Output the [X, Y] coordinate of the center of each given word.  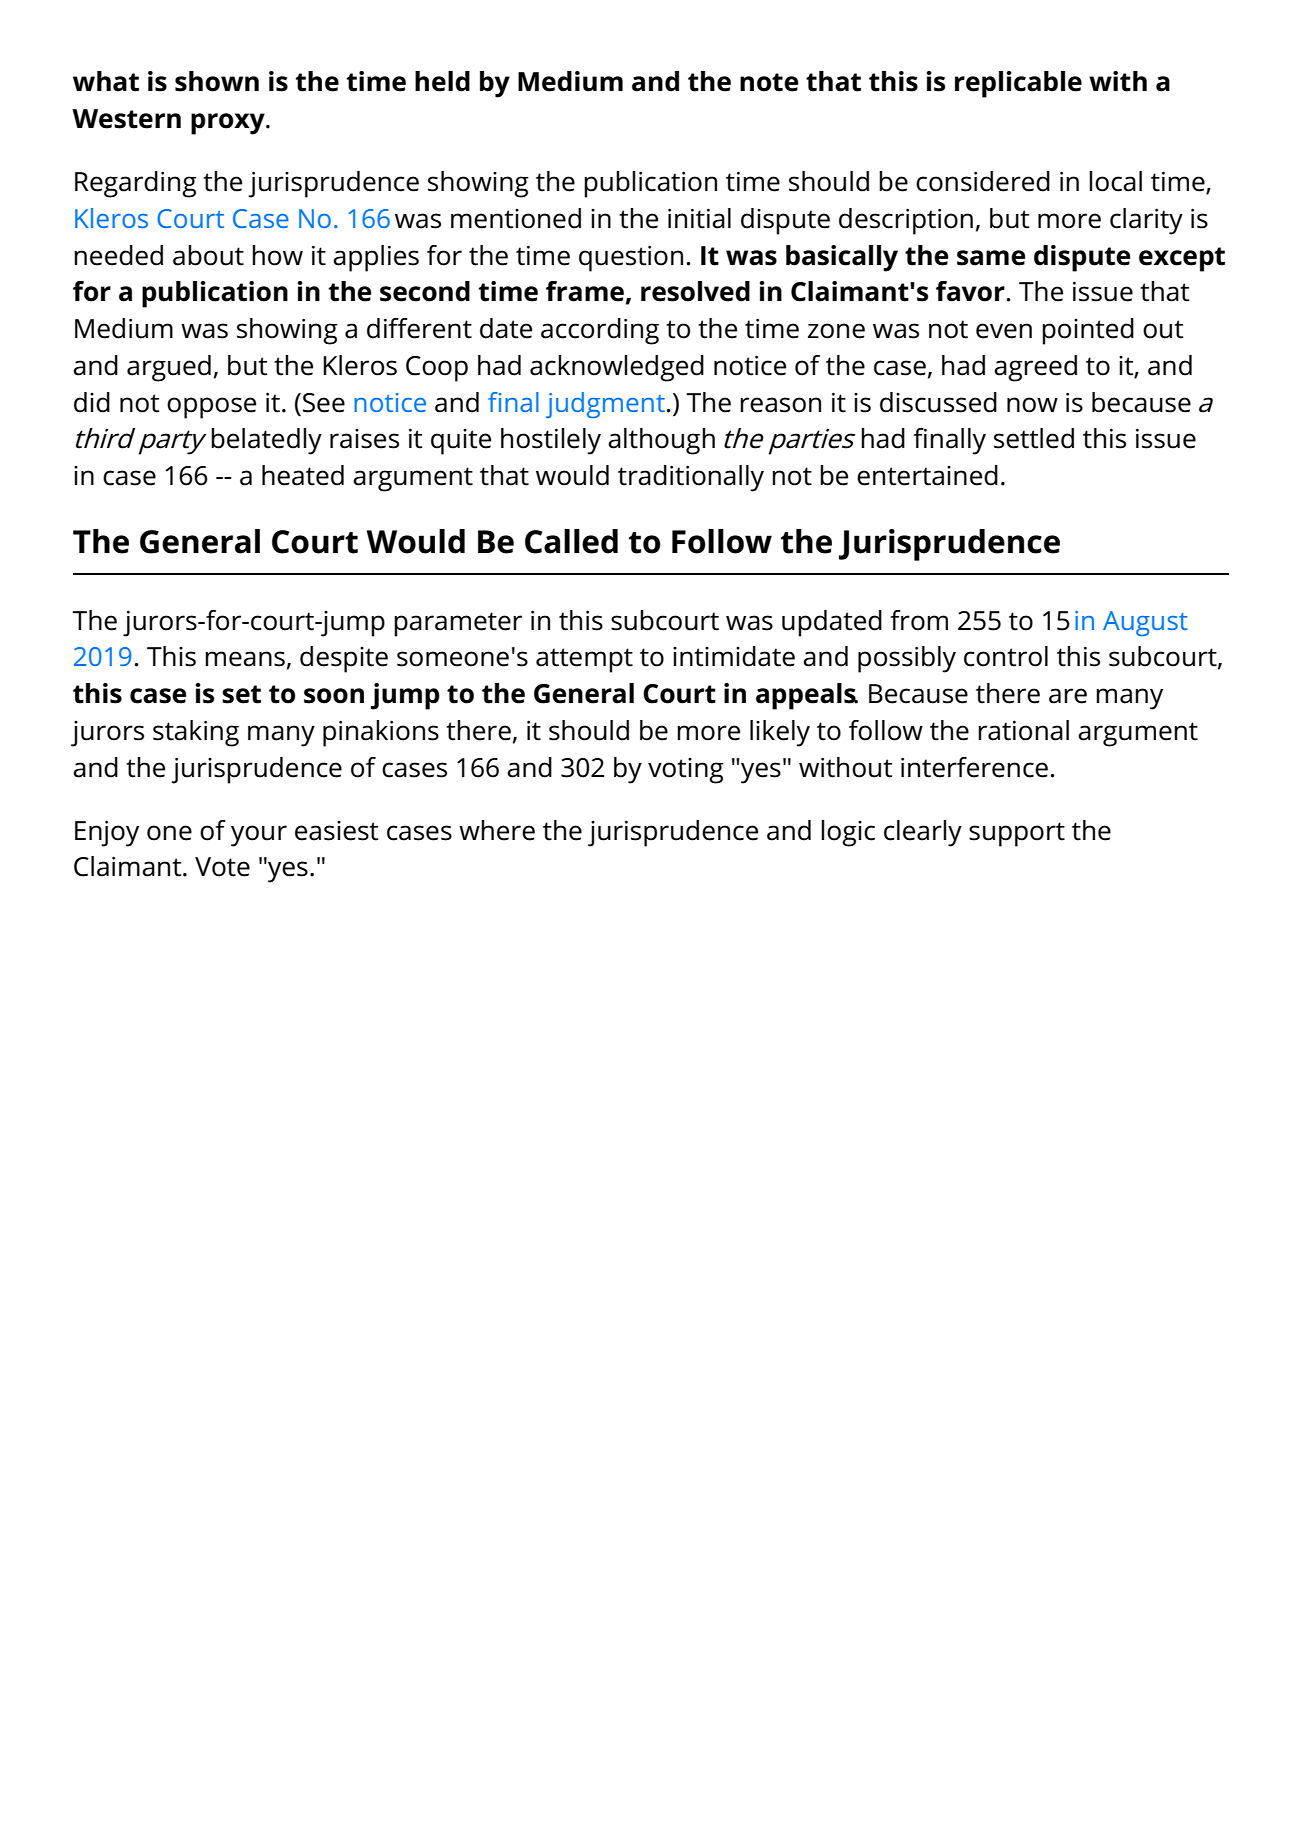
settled [1034, 438]
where [497, 830]
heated [303, 475]
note [769, 82]
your [259, 836]
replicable [1018, 84]
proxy [229, 124]
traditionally [691, 478]
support [1017, 834]
